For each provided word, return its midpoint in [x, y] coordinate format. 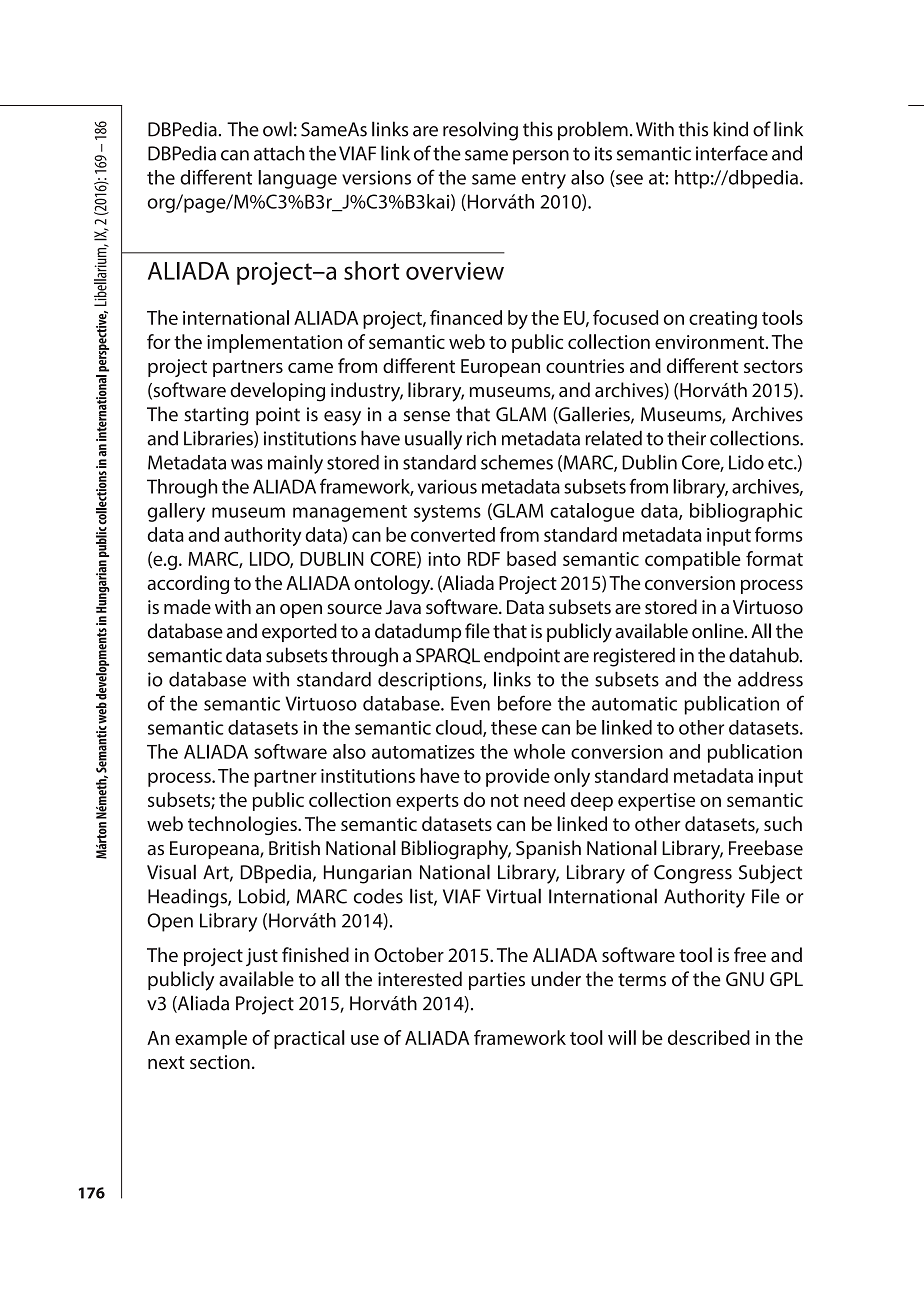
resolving [480, 131]
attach [279, 153]
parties [497, 981]
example [211, 1039]
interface [732, 153]
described [709, 1037]
